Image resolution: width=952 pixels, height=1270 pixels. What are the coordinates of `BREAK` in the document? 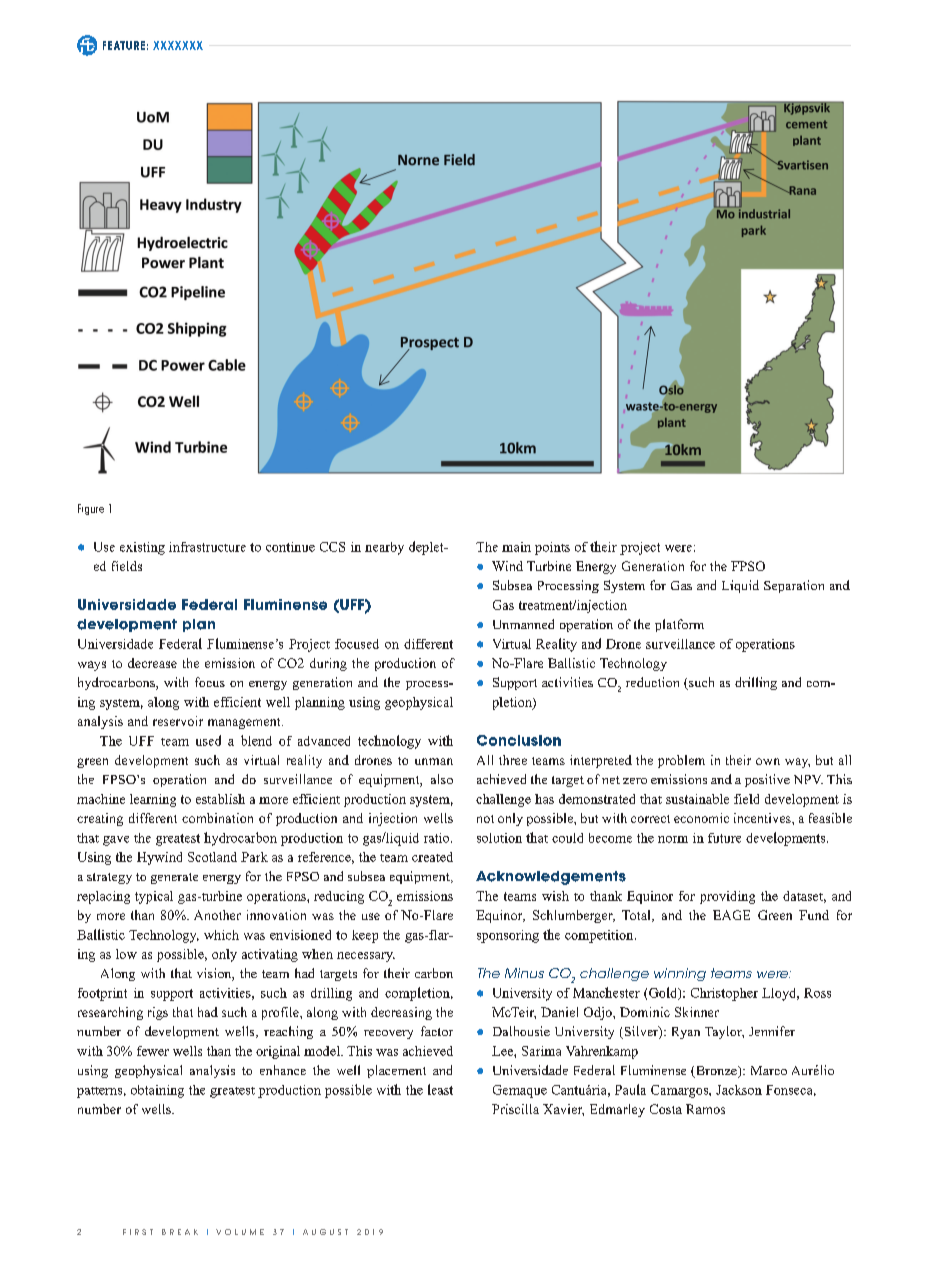 It's located at (180, 1232).
